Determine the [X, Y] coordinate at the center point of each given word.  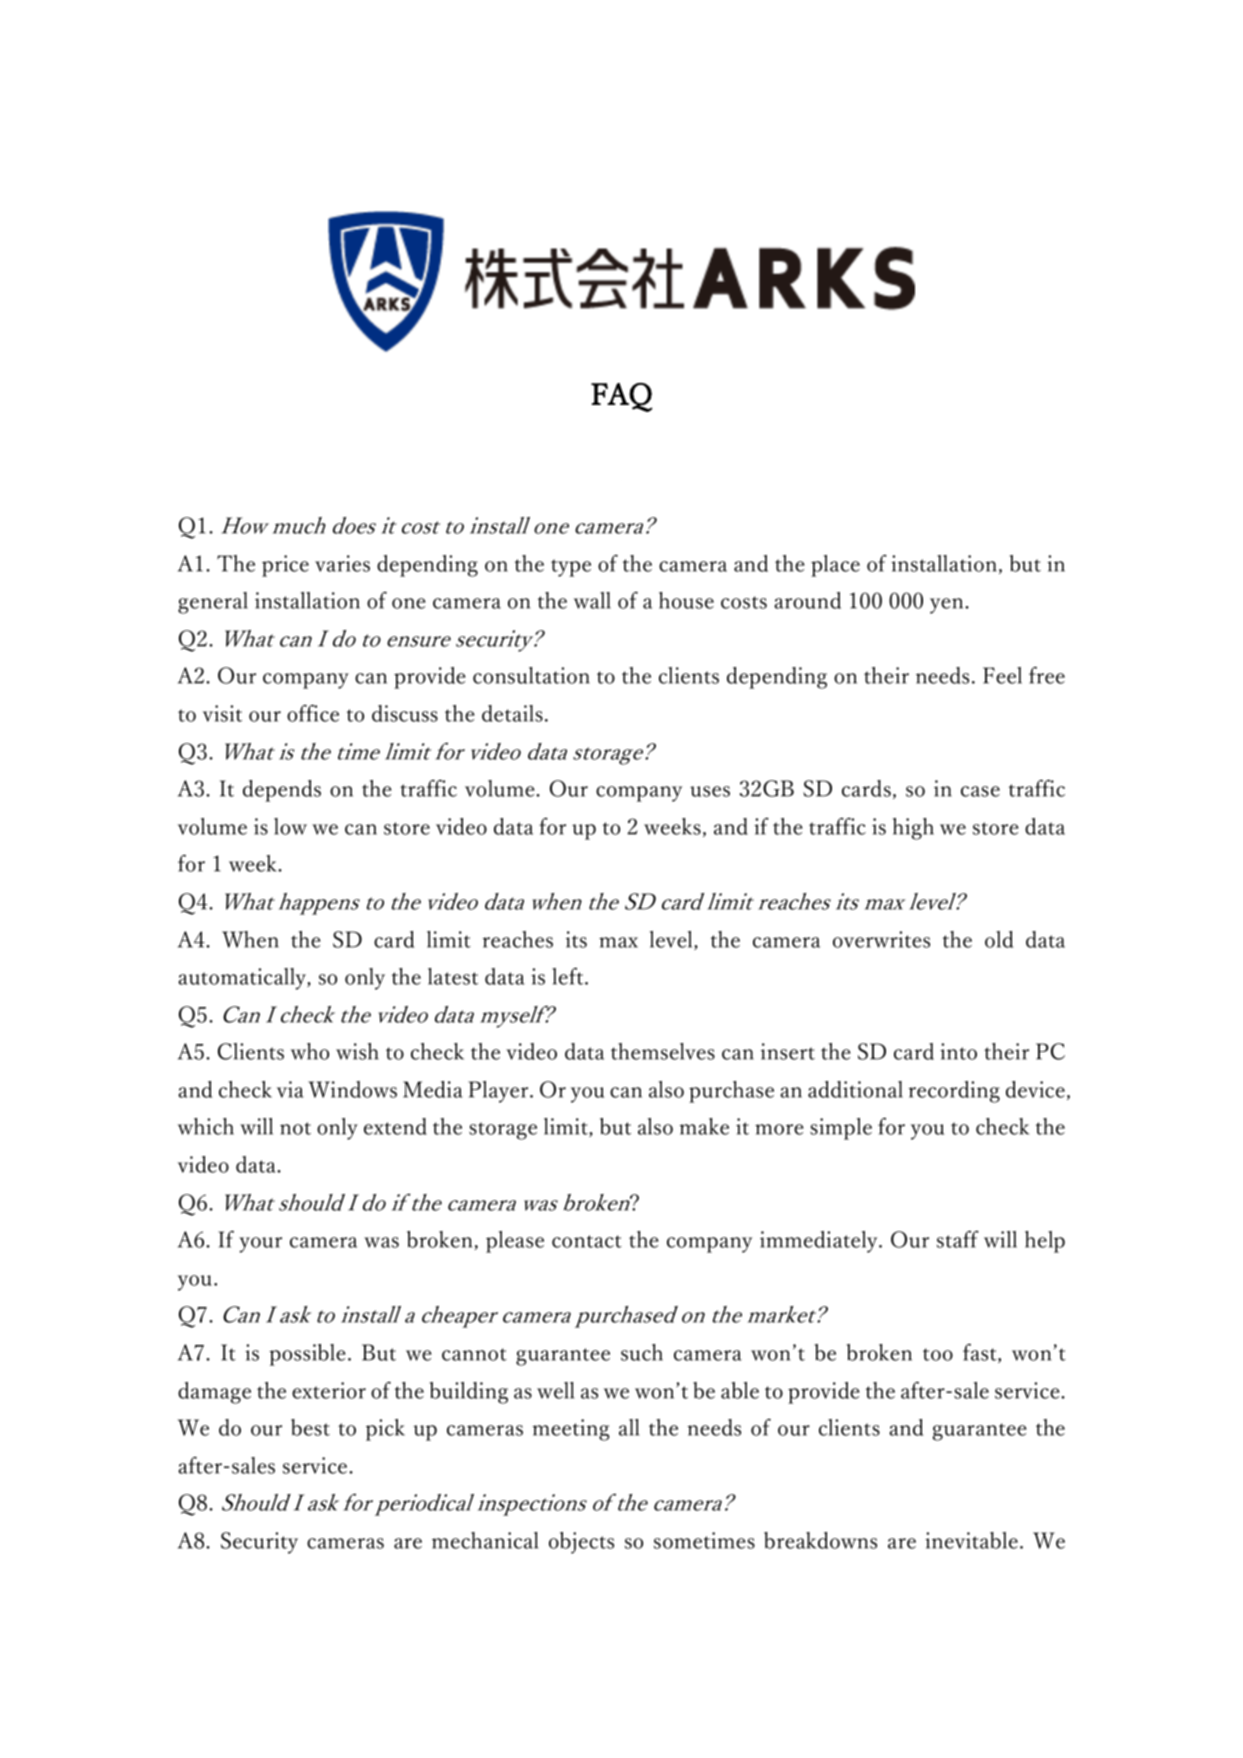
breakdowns [820, 1540]
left [569, 976]
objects [581, 1543]
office [313, 713]
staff [958, 1239]
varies [342, 563]
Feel [1002, 675]
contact [587, 1241]
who [310, 1051]
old [999, 939]
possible [307, 1355]
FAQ [622, 397]
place [835, 566]
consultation [531, 675]
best [310, 1427]
